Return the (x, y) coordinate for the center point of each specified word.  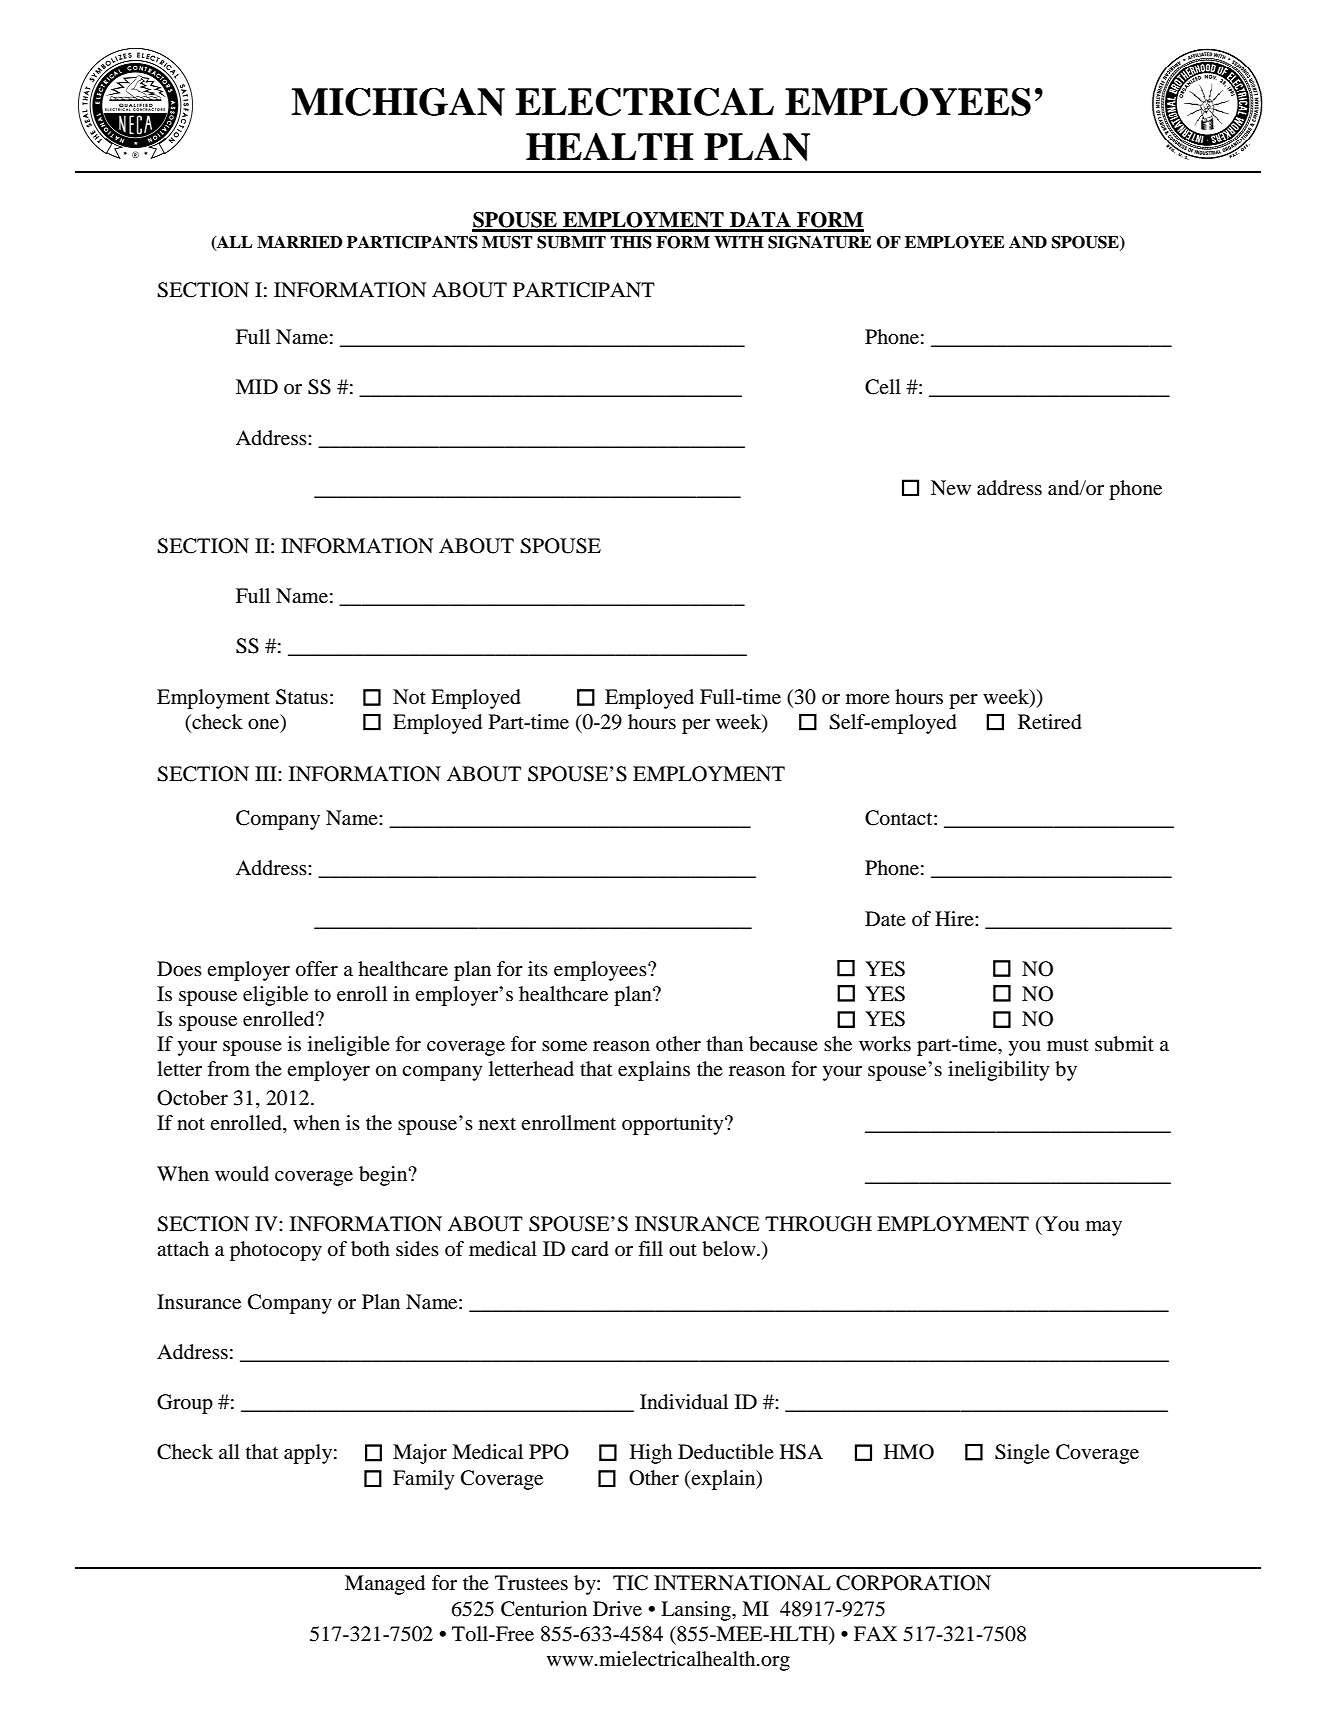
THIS (631, 242)
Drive (617, 1608)
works (885, 1043)
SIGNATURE (819, 242)
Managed (385, 1585)
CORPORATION (913, 1583)
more (868, 699)
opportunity (674, 1125)
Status (302, 697)
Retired (1050, 722)
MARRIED (300, 242)
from (228, 1069)
